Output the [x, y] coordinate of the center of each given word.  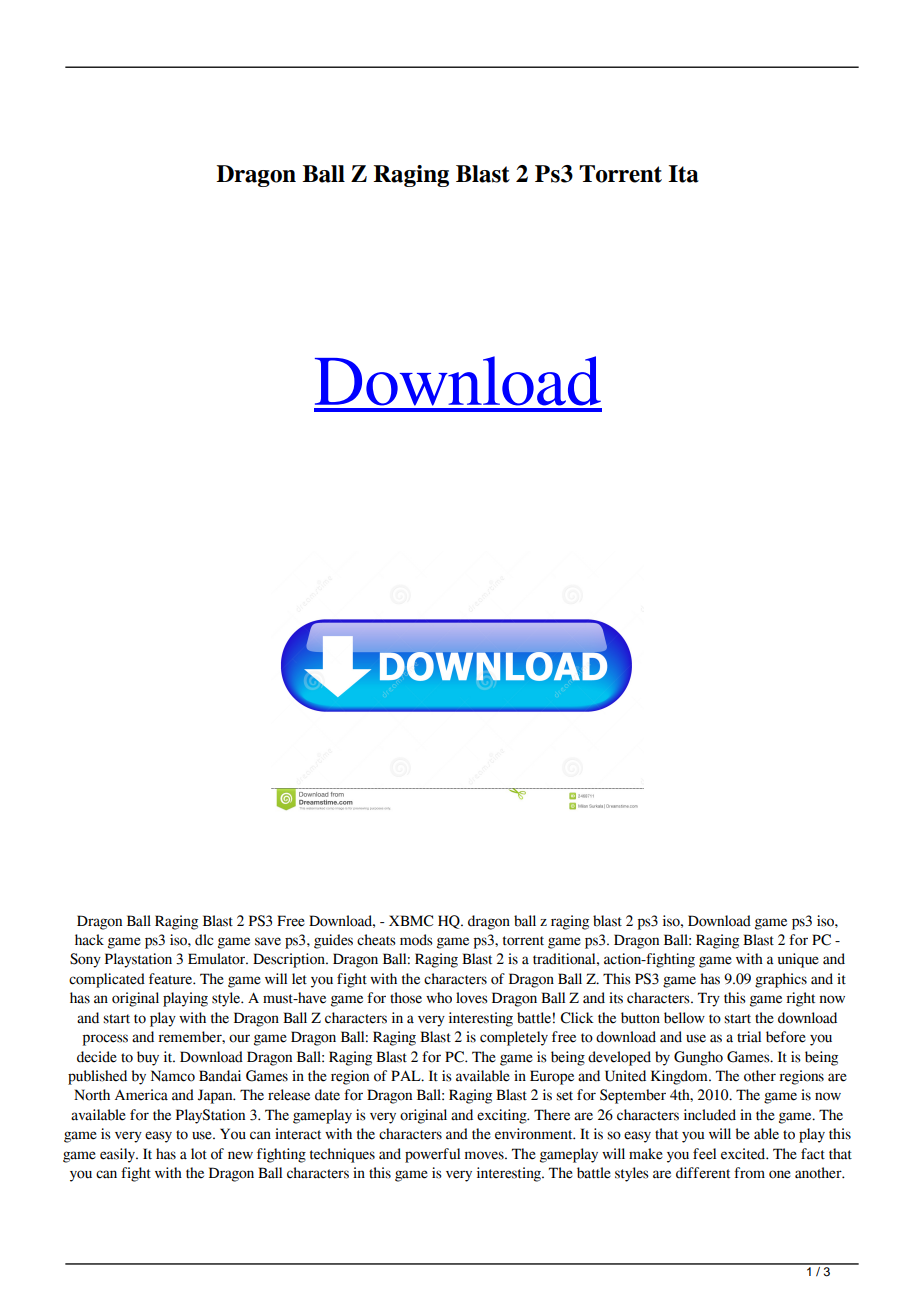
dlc [204, 940]
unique [798, 960]
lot [199, 1154]
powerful [432, 1155]
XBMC [411, 921]
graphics [781, 980]
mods [416, 940]
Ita [683, 174]
